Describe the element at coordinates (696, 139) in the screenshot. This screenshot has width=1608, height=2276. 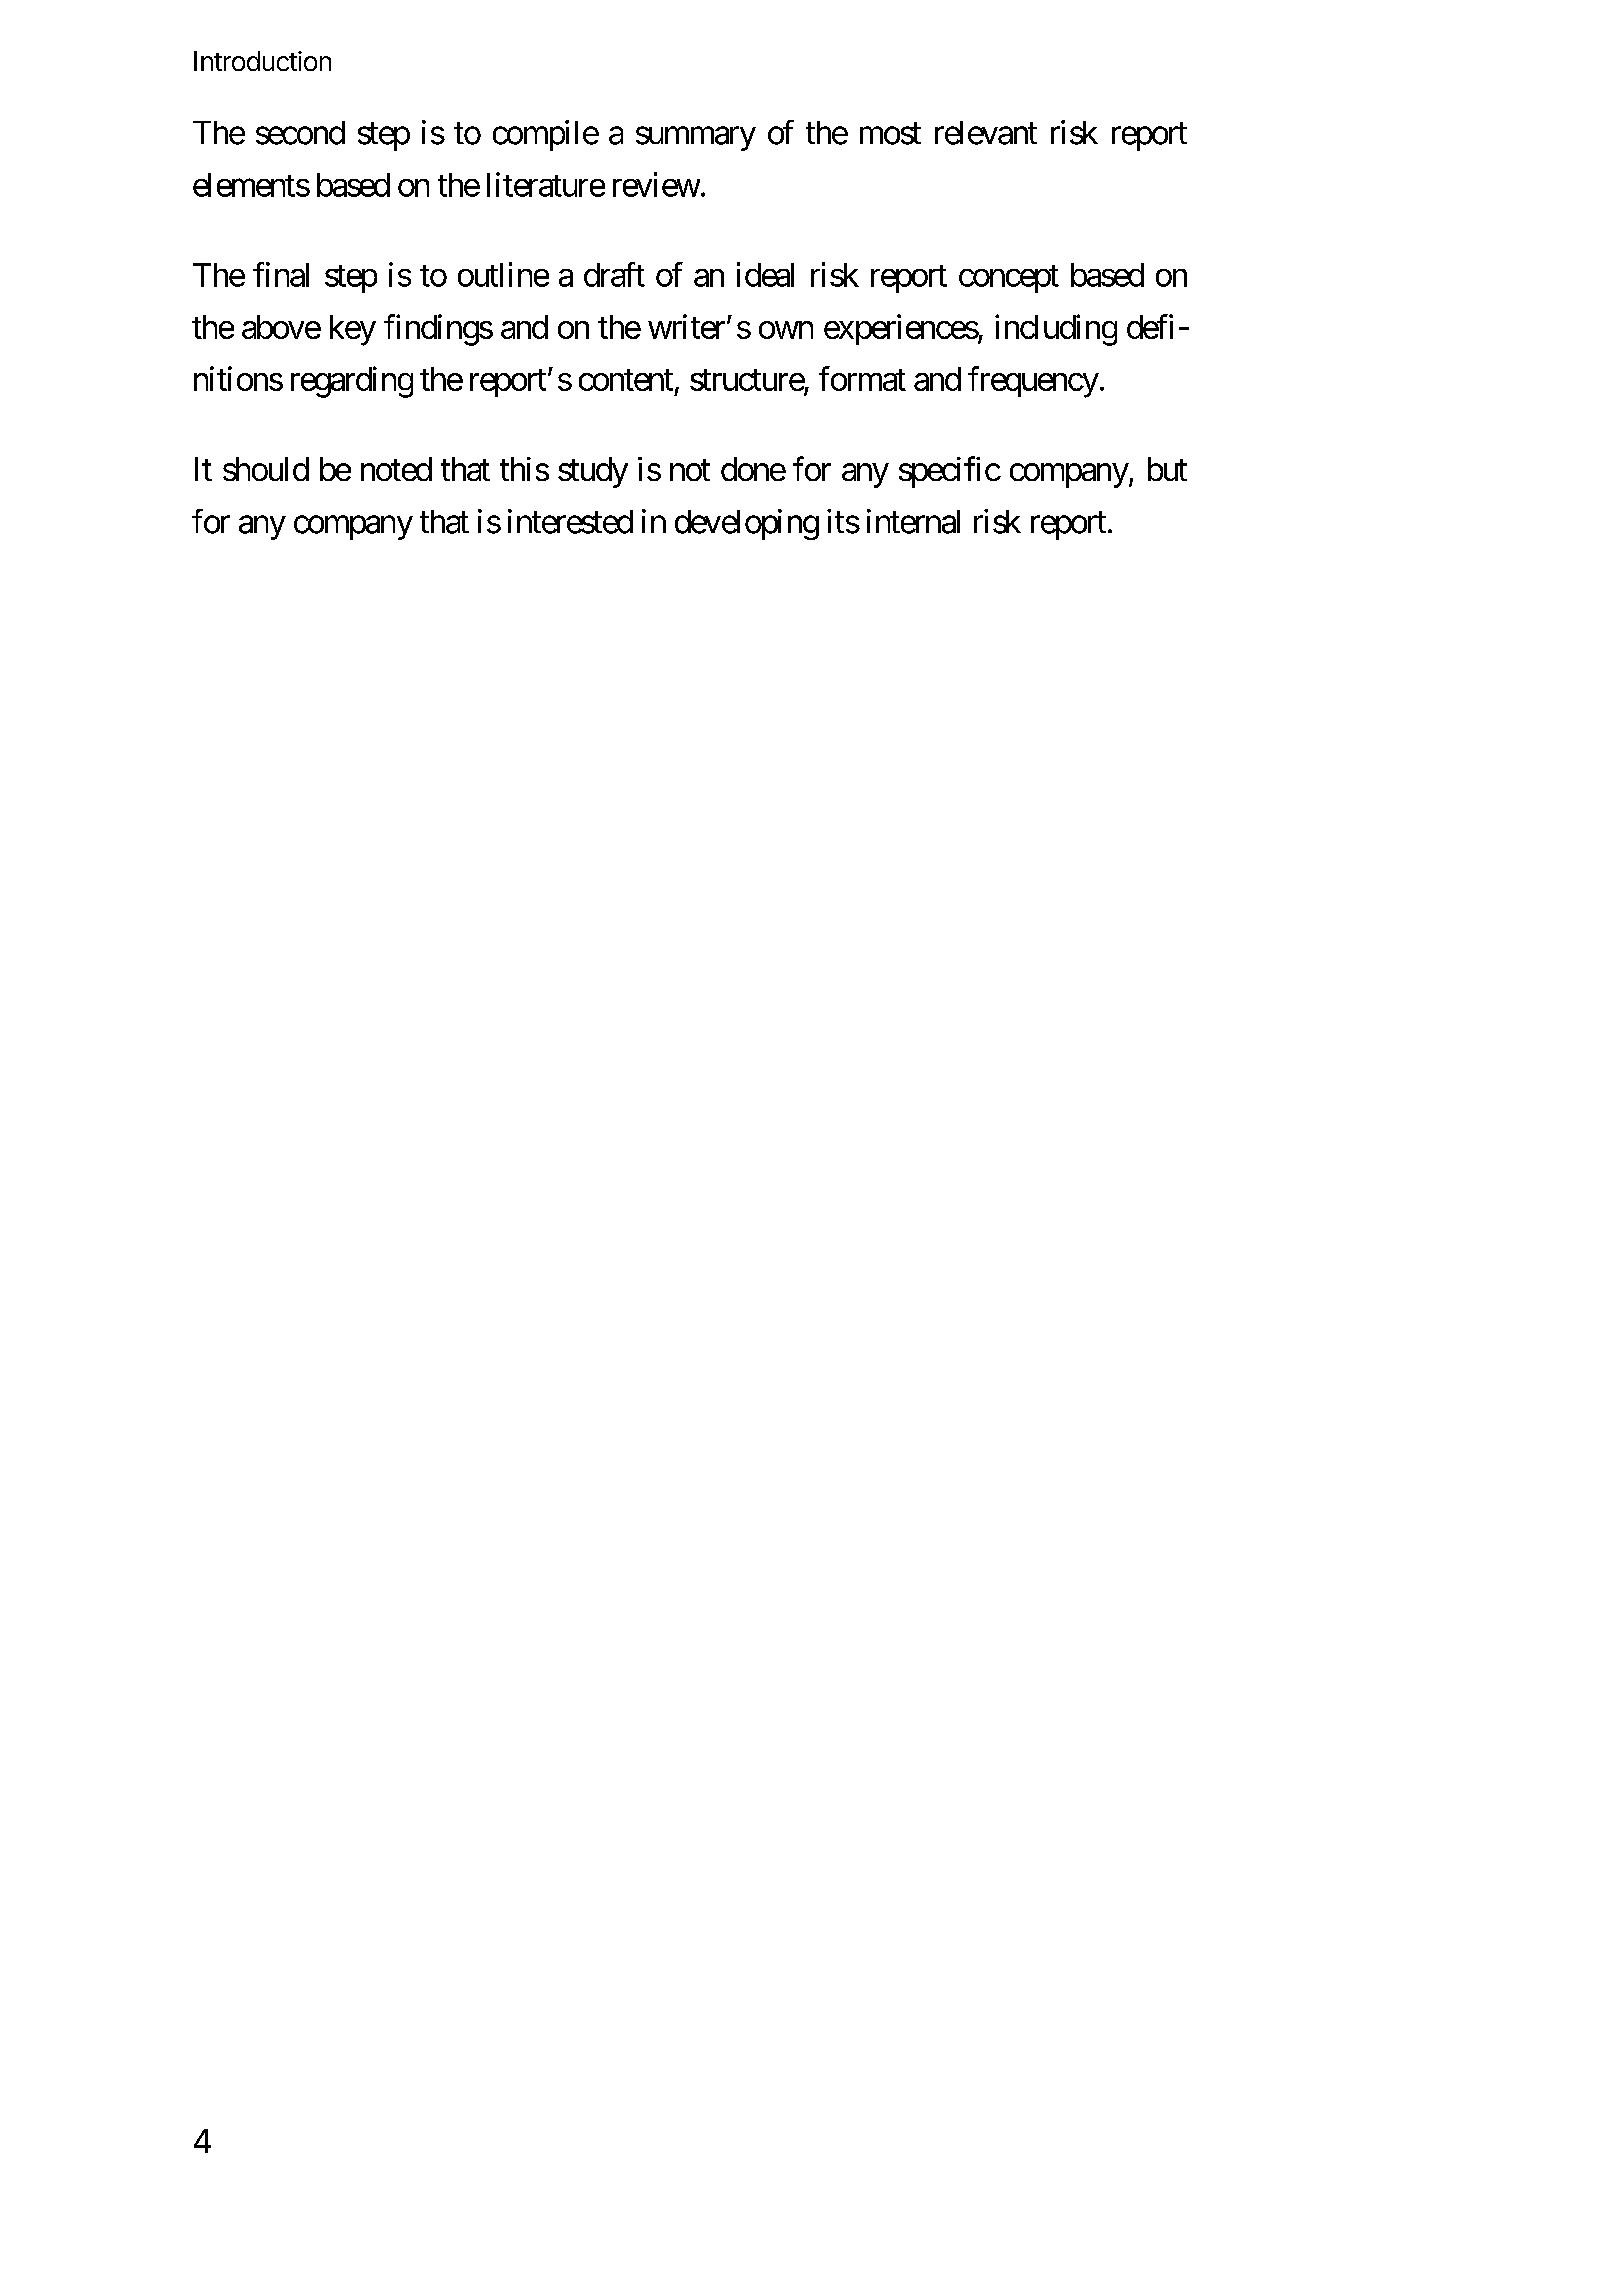
I see `summary` at that location.
